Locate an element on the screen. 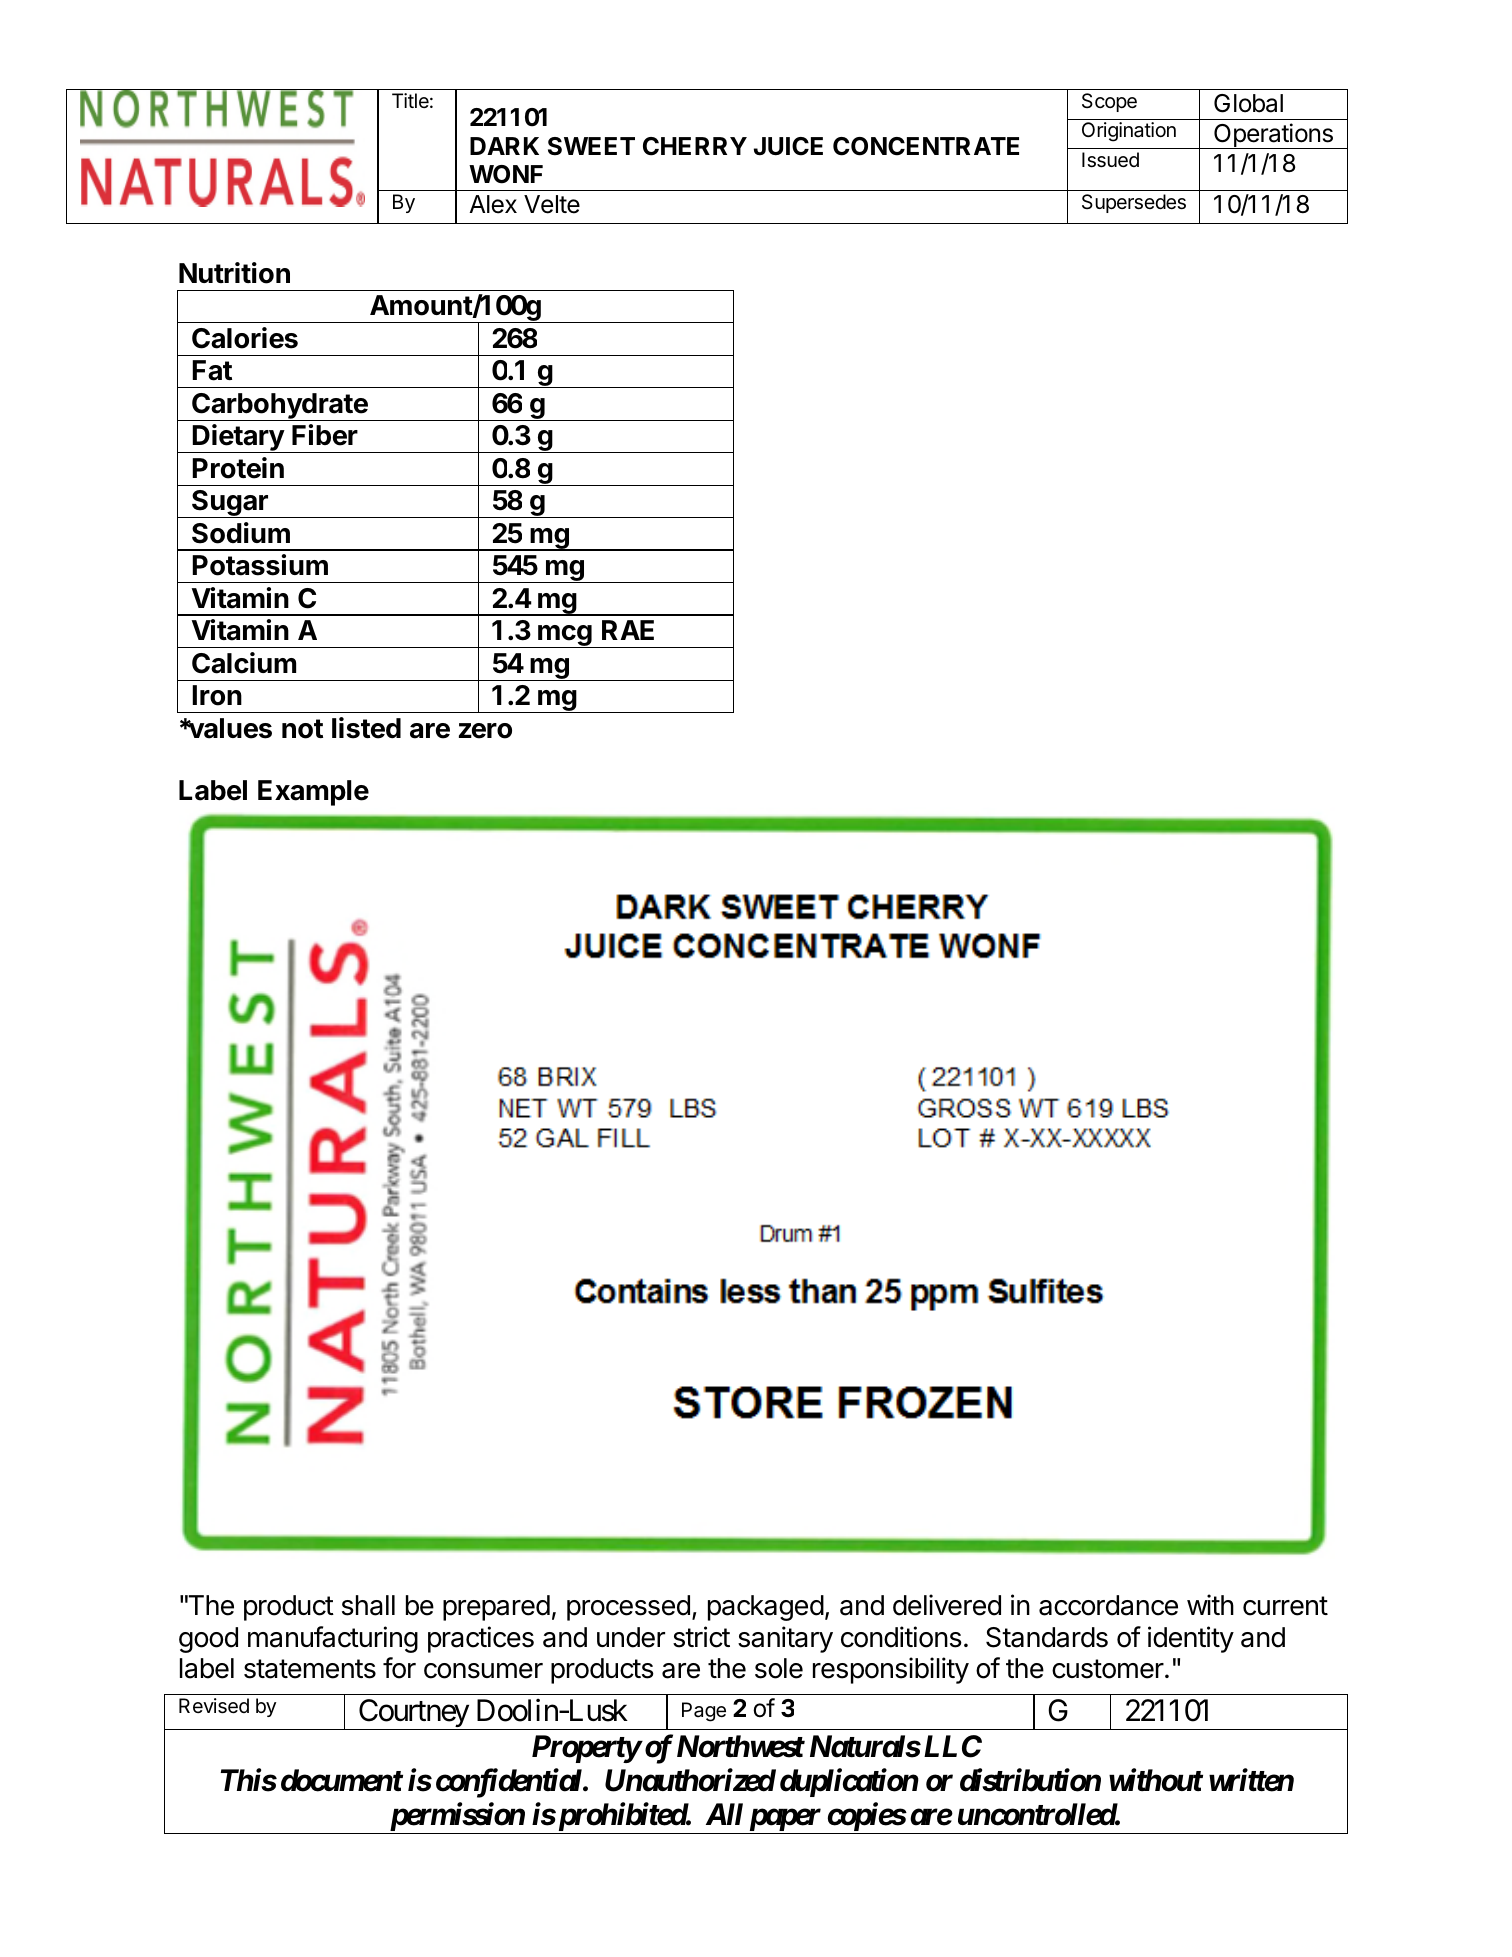 The height and width of the screenshot is (1957, 1512). Example is located at coordinates (313, 793).
